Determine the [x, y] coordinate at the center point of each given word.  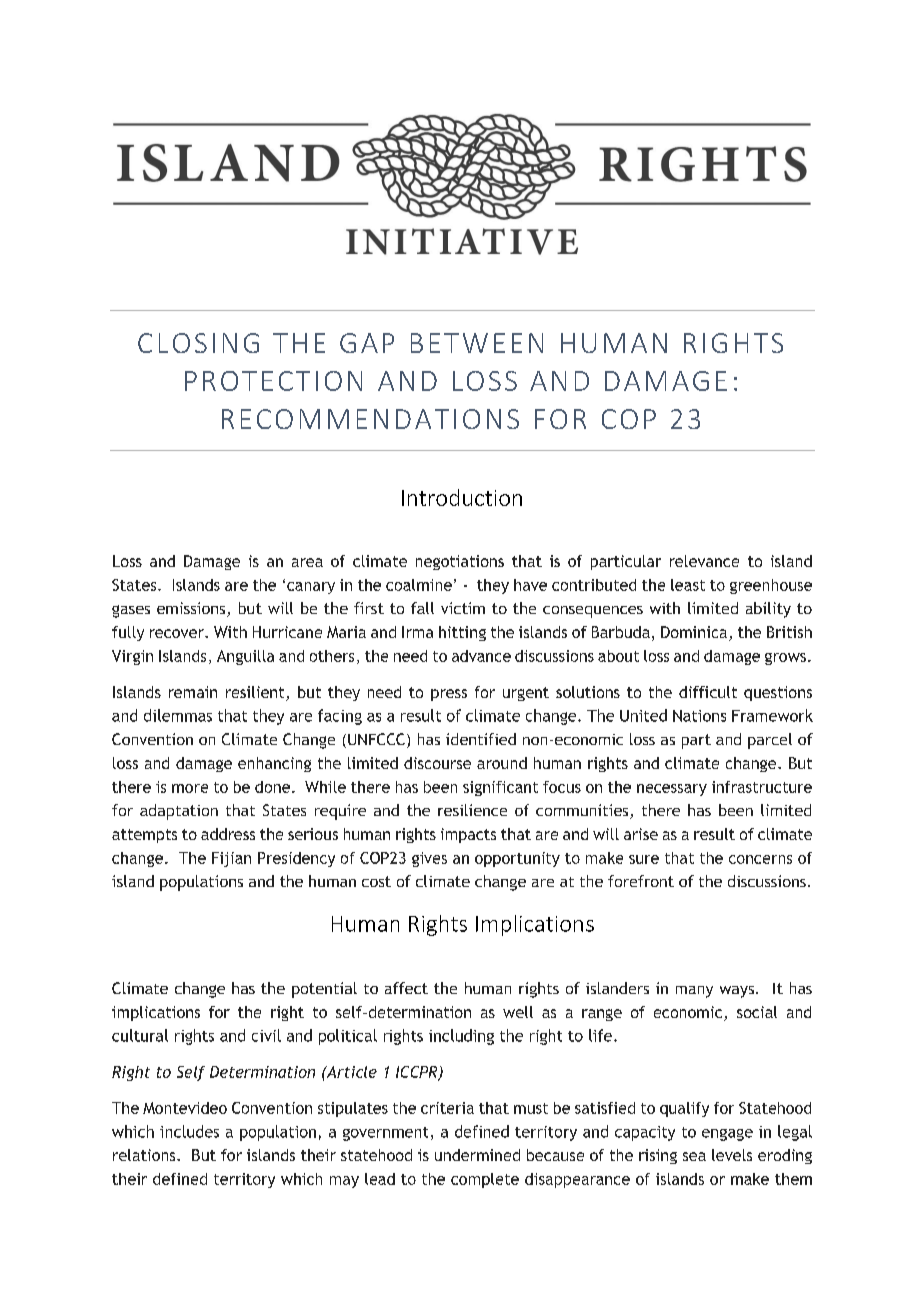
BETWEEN [477, 343]
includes [189, 1131]
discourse [437, 763]
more [190, 788]
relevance [704, 561]
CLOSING [198, 343]
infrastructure [762, 787]
